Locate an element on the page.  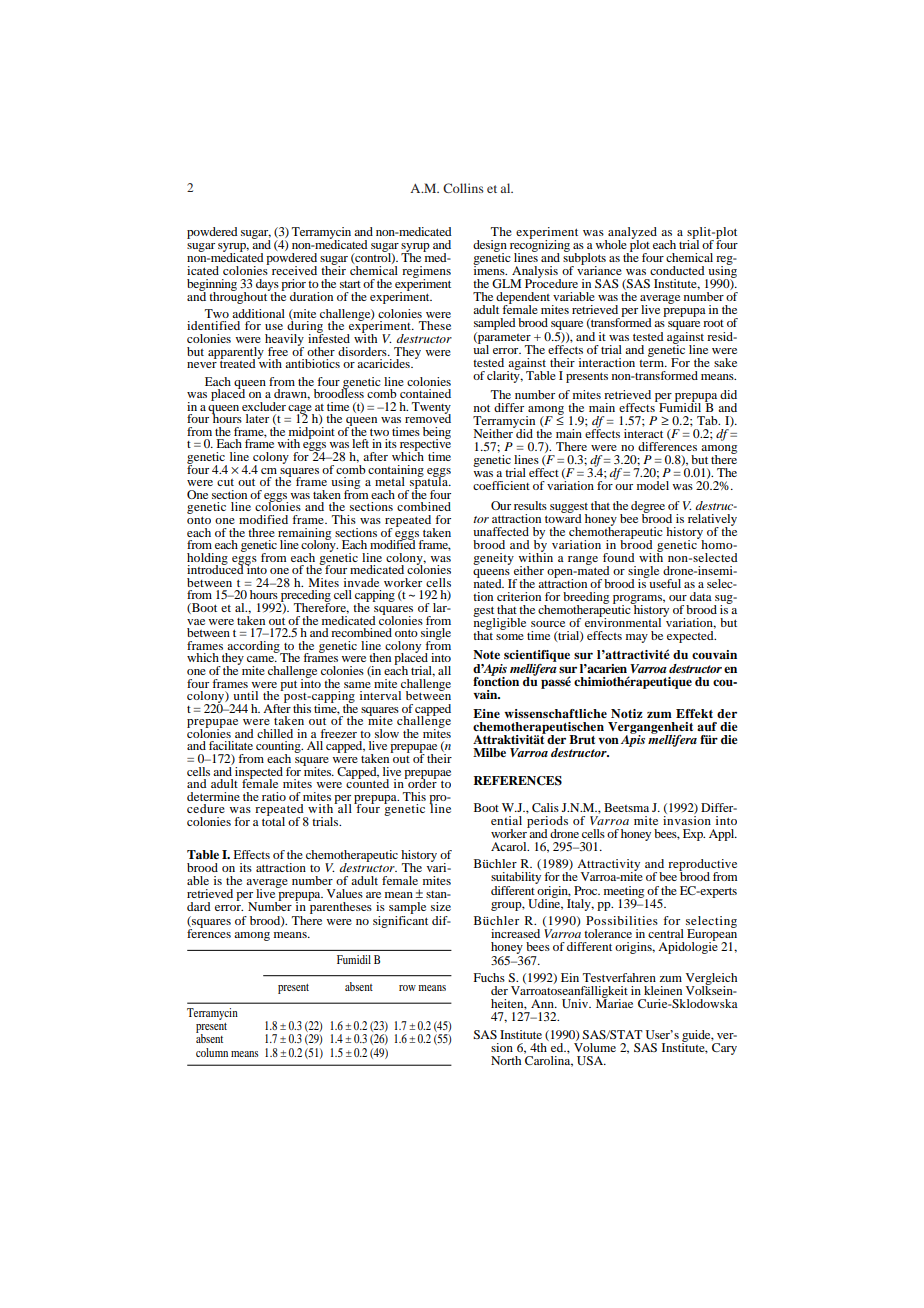
received is located at coordinates (294, 270).
